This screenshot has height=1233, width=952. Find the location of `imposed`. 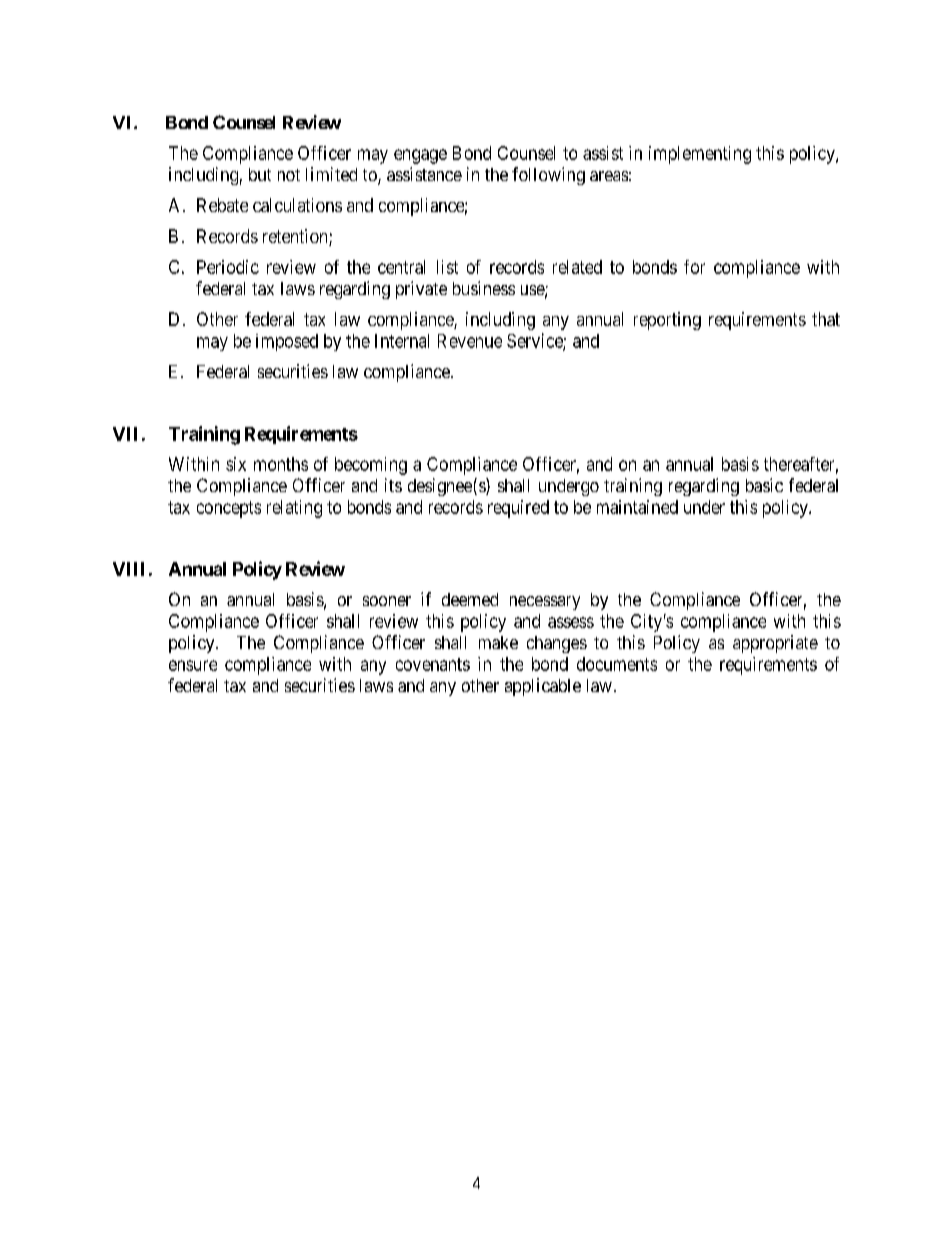

imposed is located at coordinates (287, 342).
